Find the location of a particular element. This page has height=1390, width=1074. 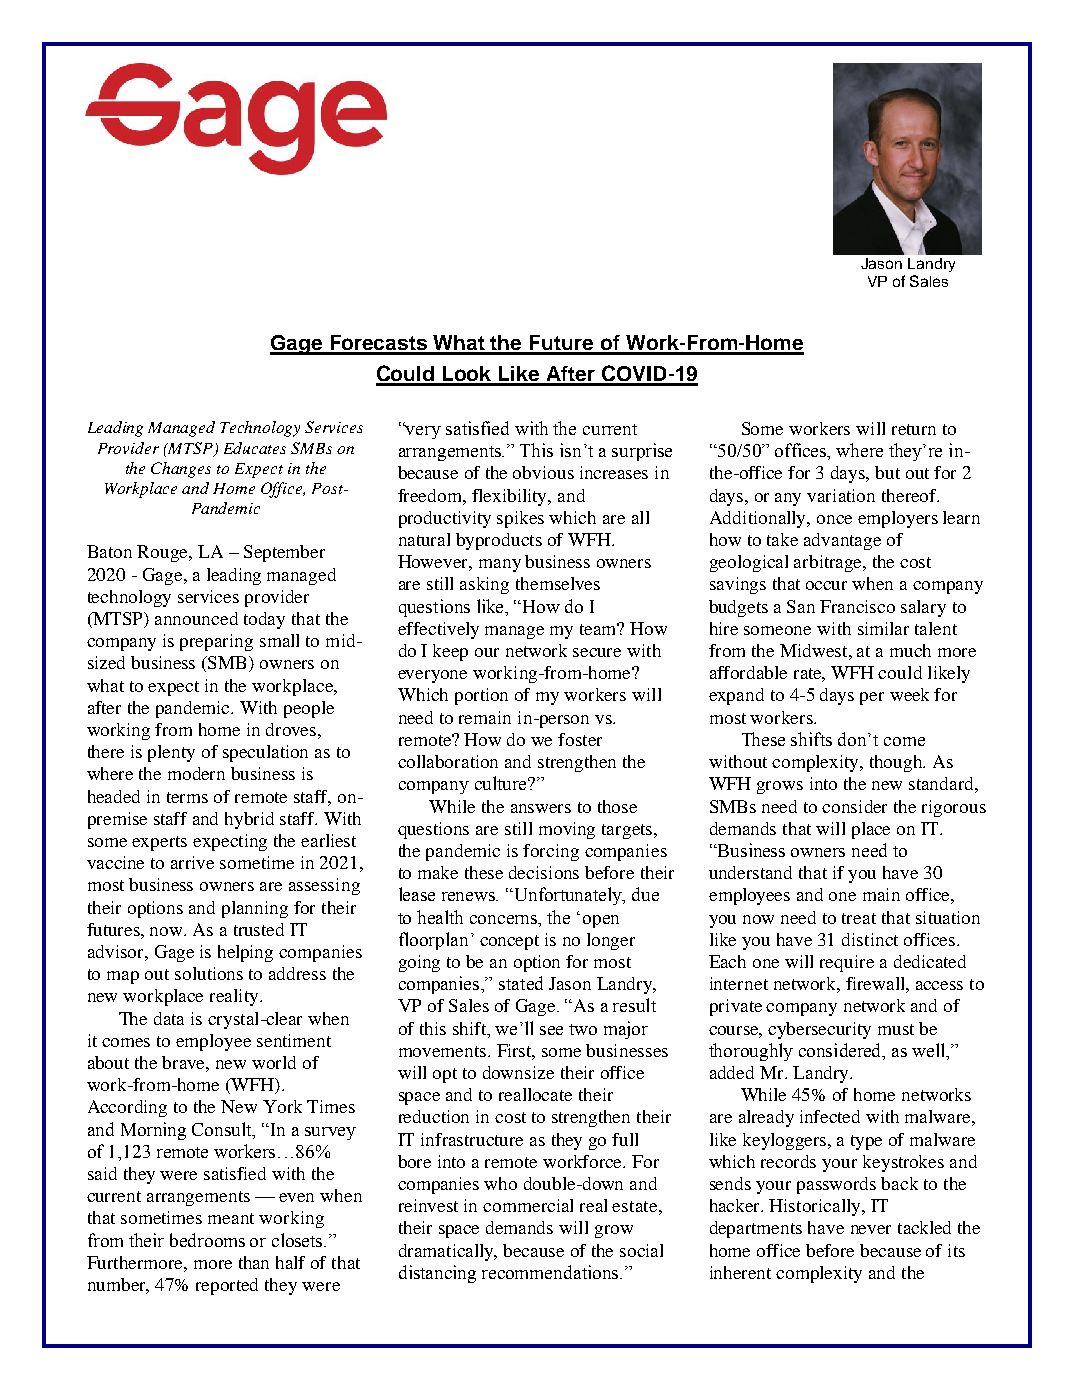

bedrooms is located at coordinates (207, 1240).
